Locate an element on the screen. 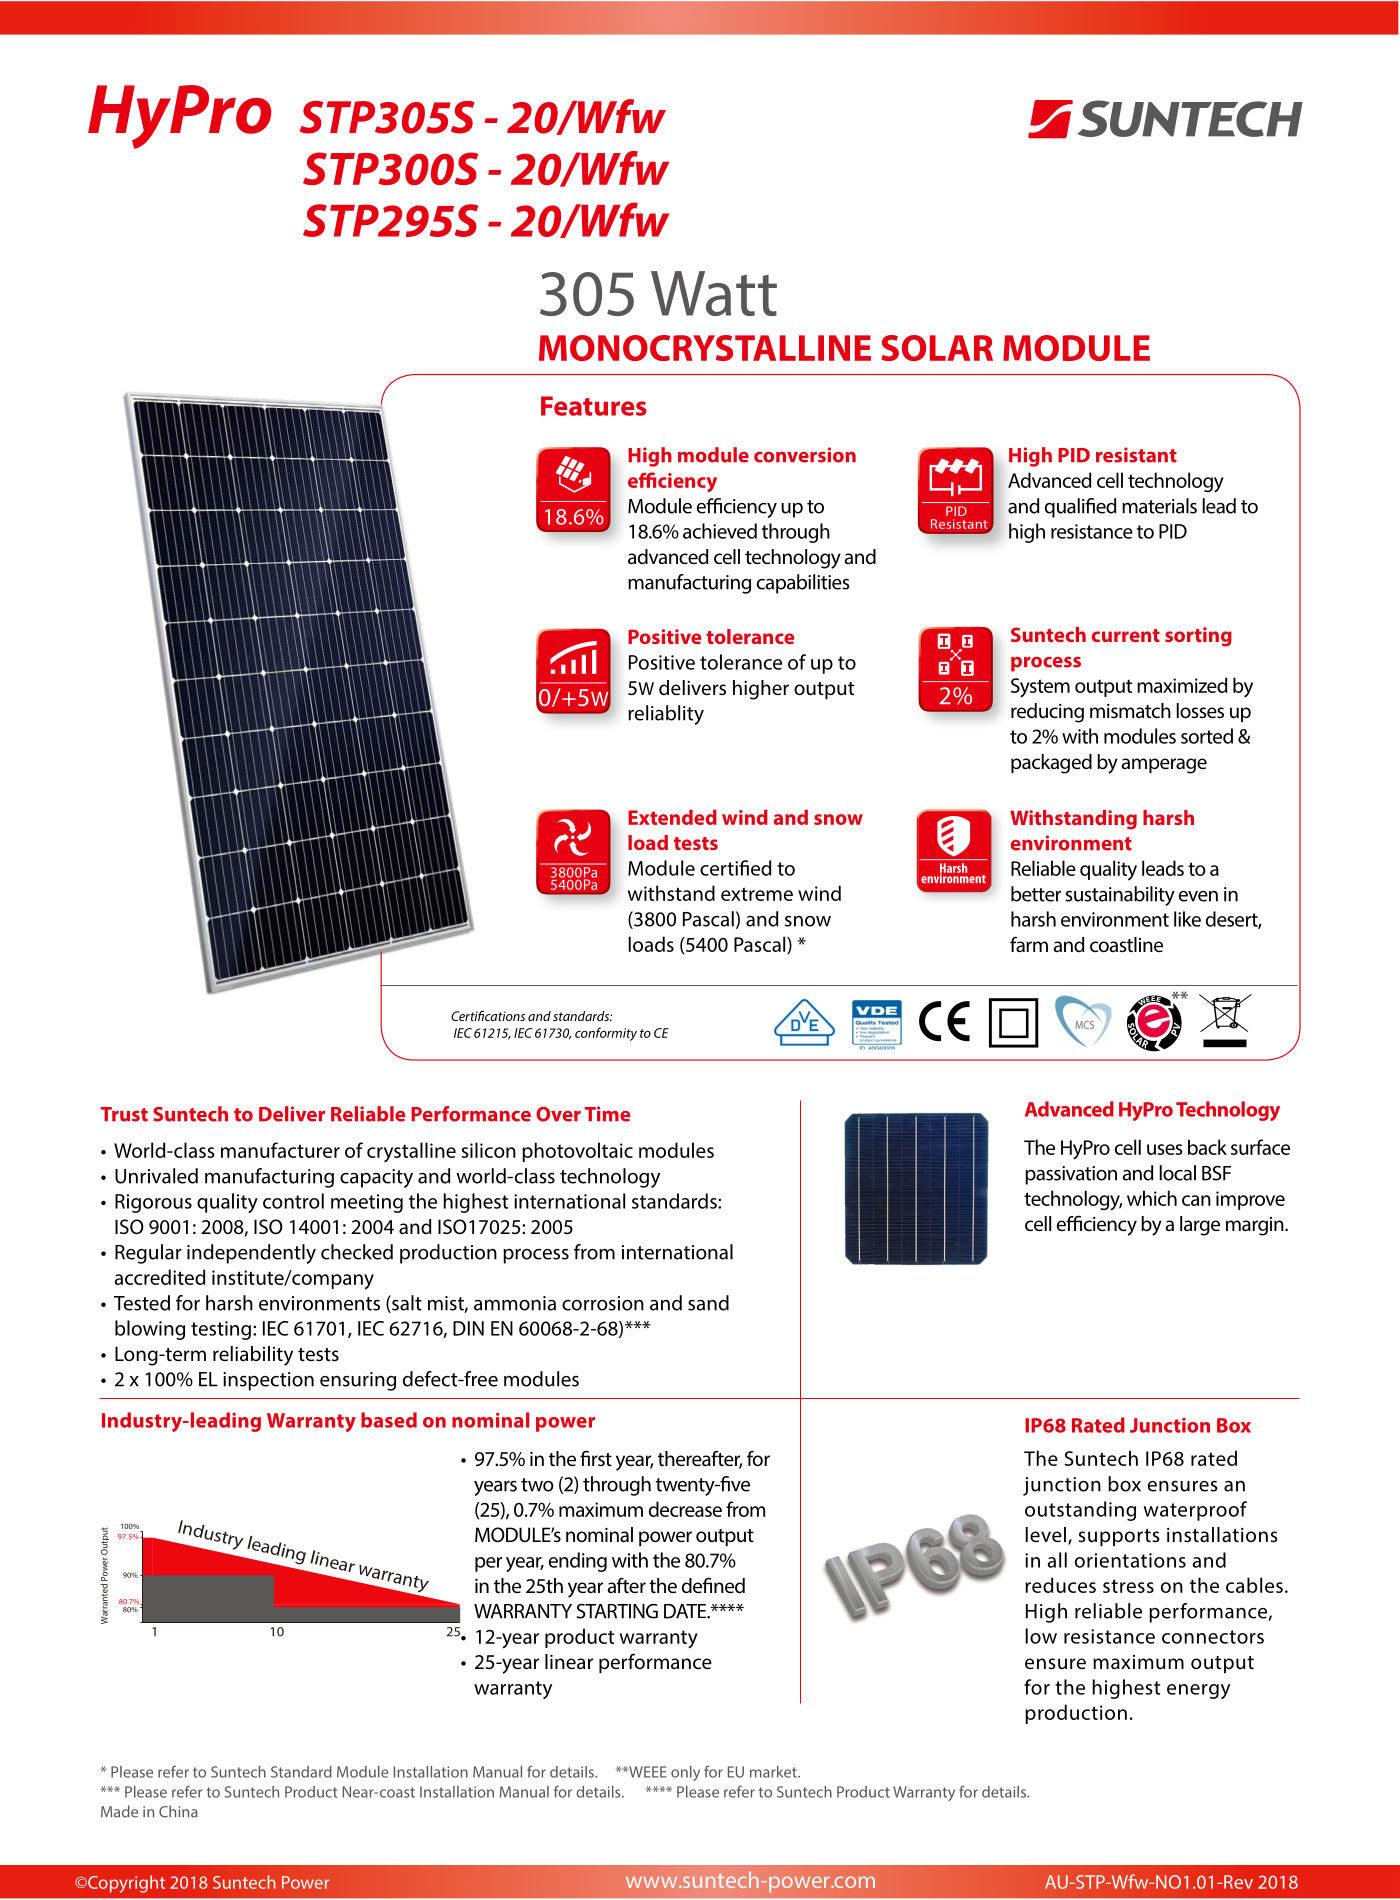  Features is located at coordinates (594, 406).
